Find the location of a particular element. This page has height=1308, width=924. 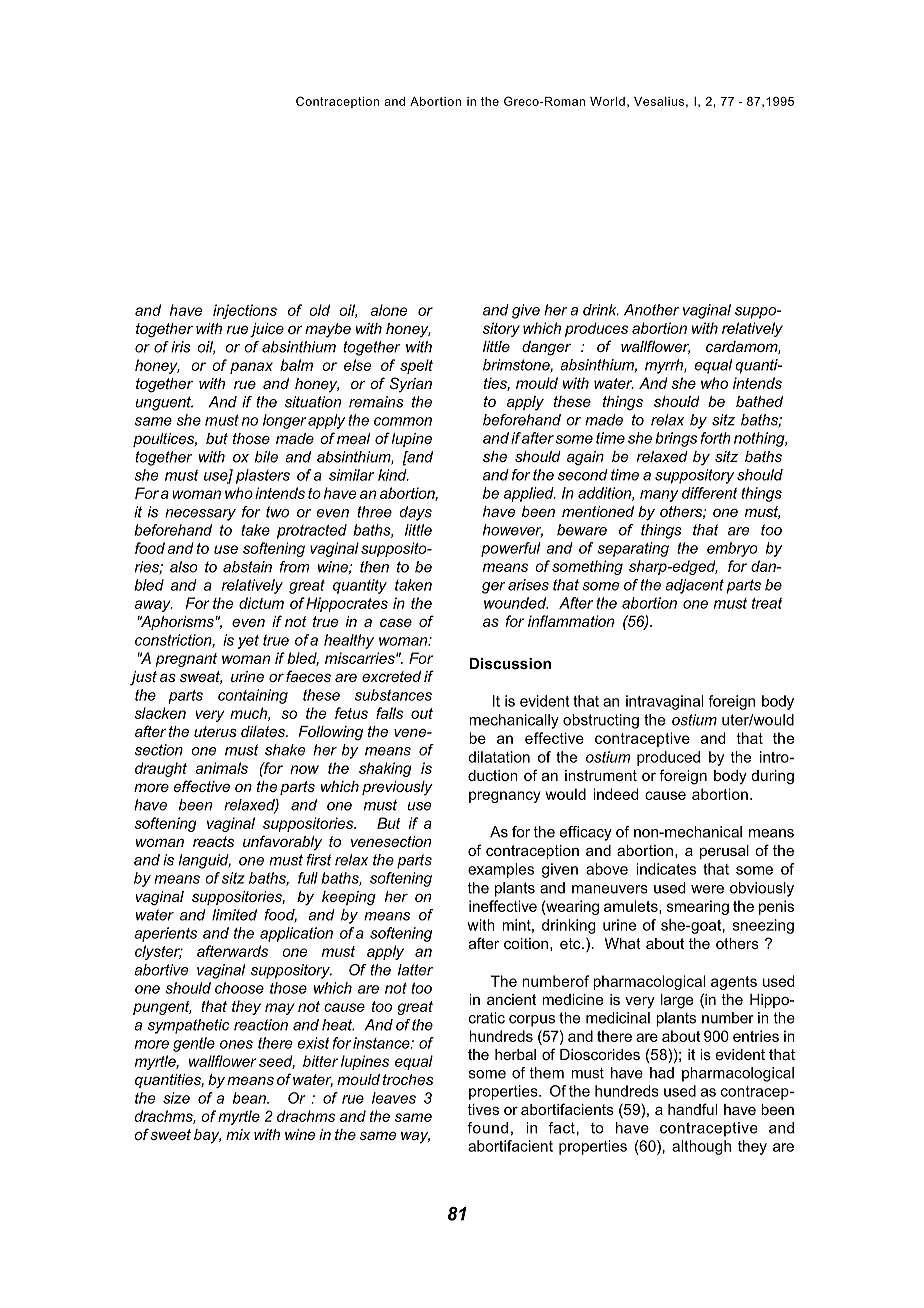

bay is located at coordinates (207, 1136).
